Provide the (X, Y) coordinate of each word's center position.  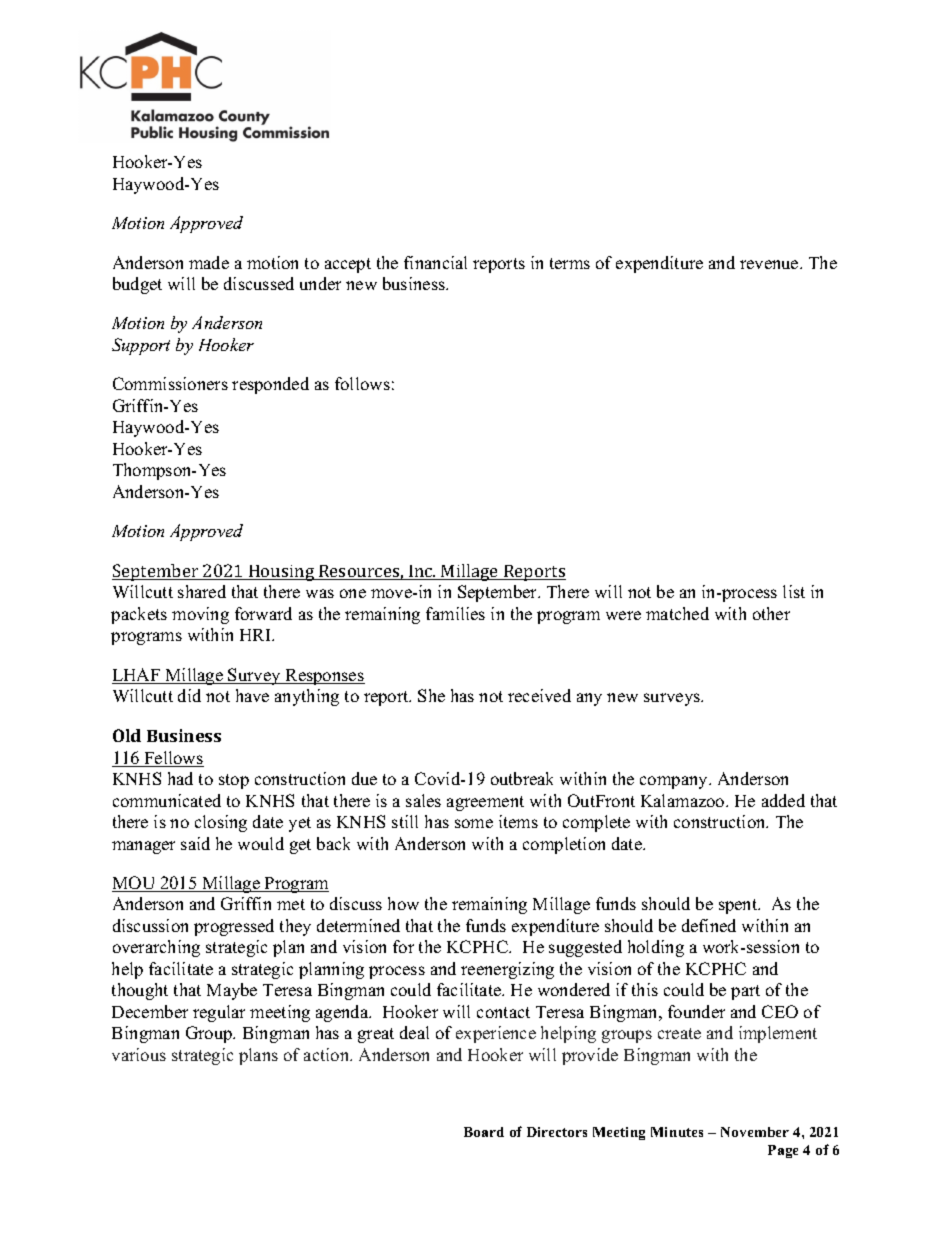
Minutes (677, 1132)
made (209, 262)
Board (484, 1132)
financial (435, 262)
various (139, 1054)
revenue (770, 264)
